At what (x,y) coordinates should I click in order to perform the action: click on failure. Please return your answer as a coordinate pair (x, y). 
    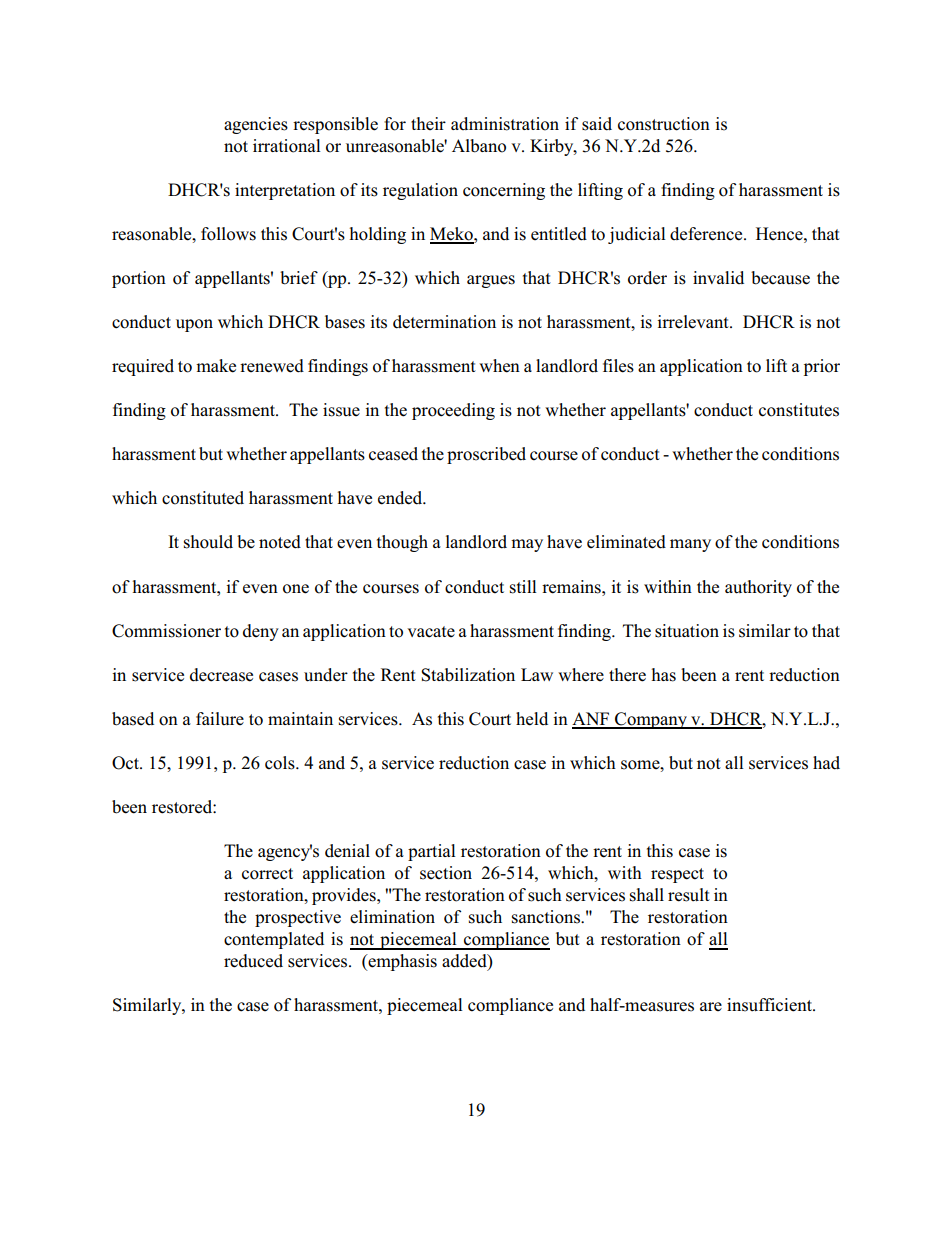
    Looking at the image, I should click on (220, 719).
